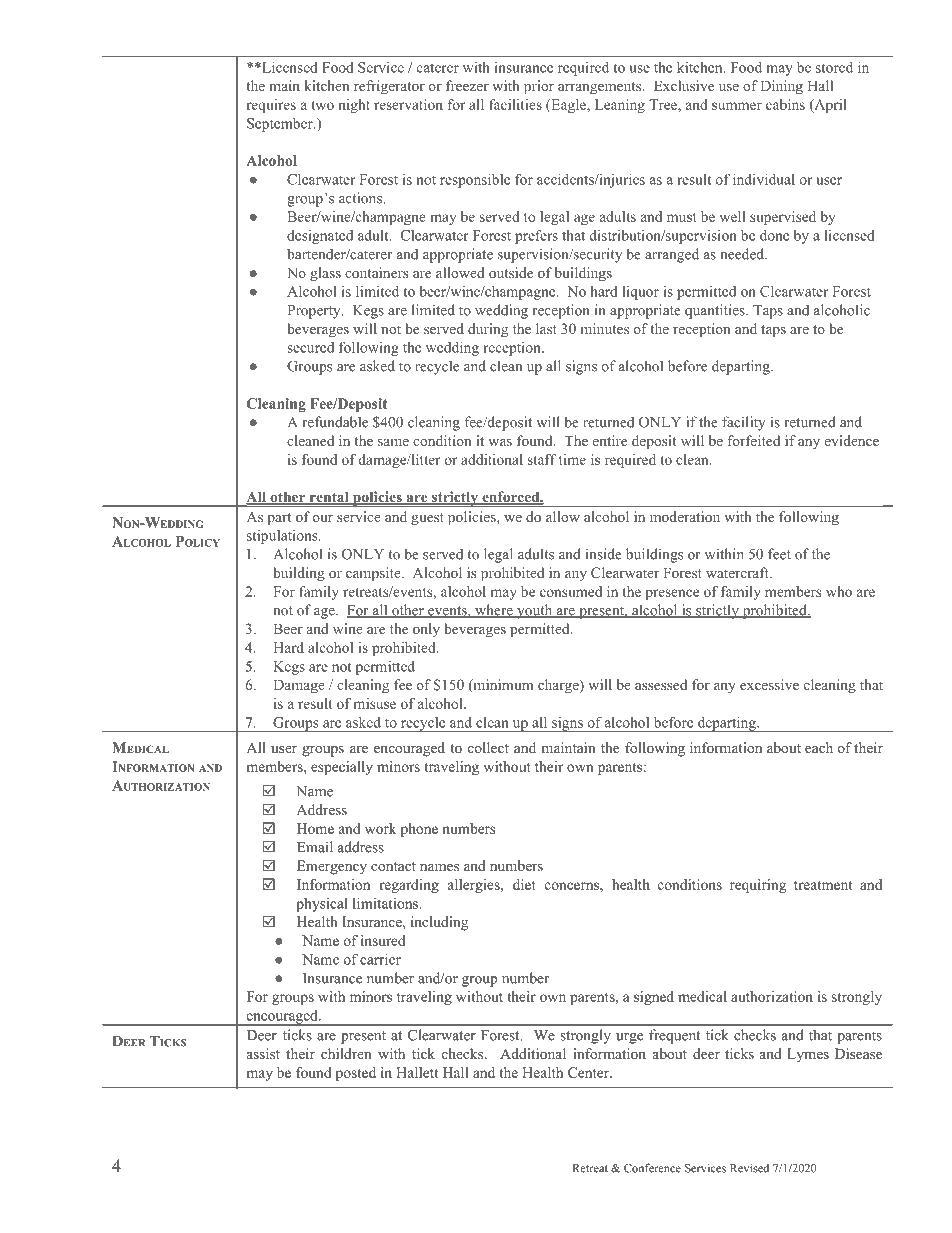 The height and width of the screenshot is (1233, 952). What do you see at coordinates (782, 87) in the screenshot?
I see `Dining` at bounding box center [782, 87].
